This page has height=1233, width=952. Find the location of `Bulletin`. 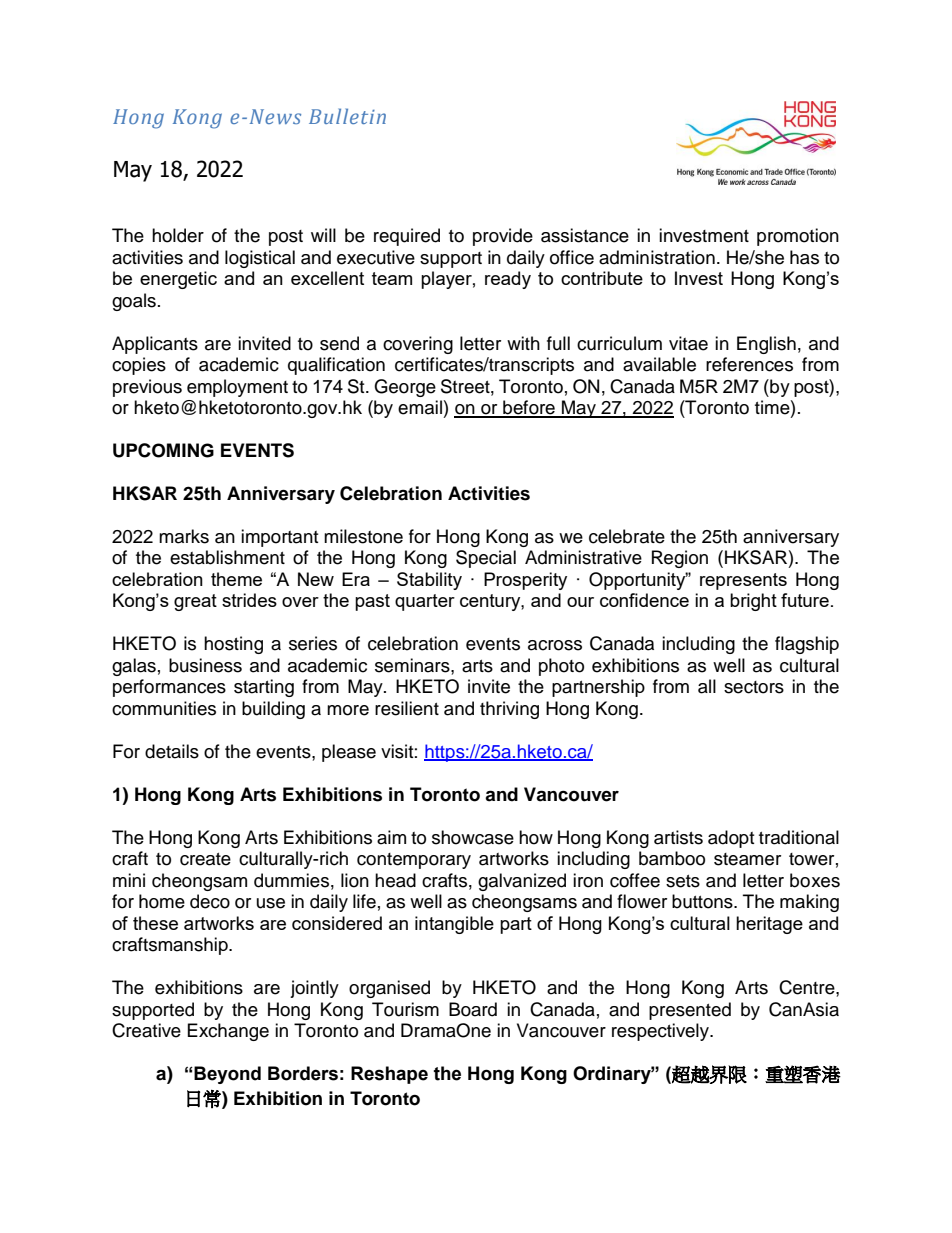

Bulletin is located at coordinates (347, 116).
